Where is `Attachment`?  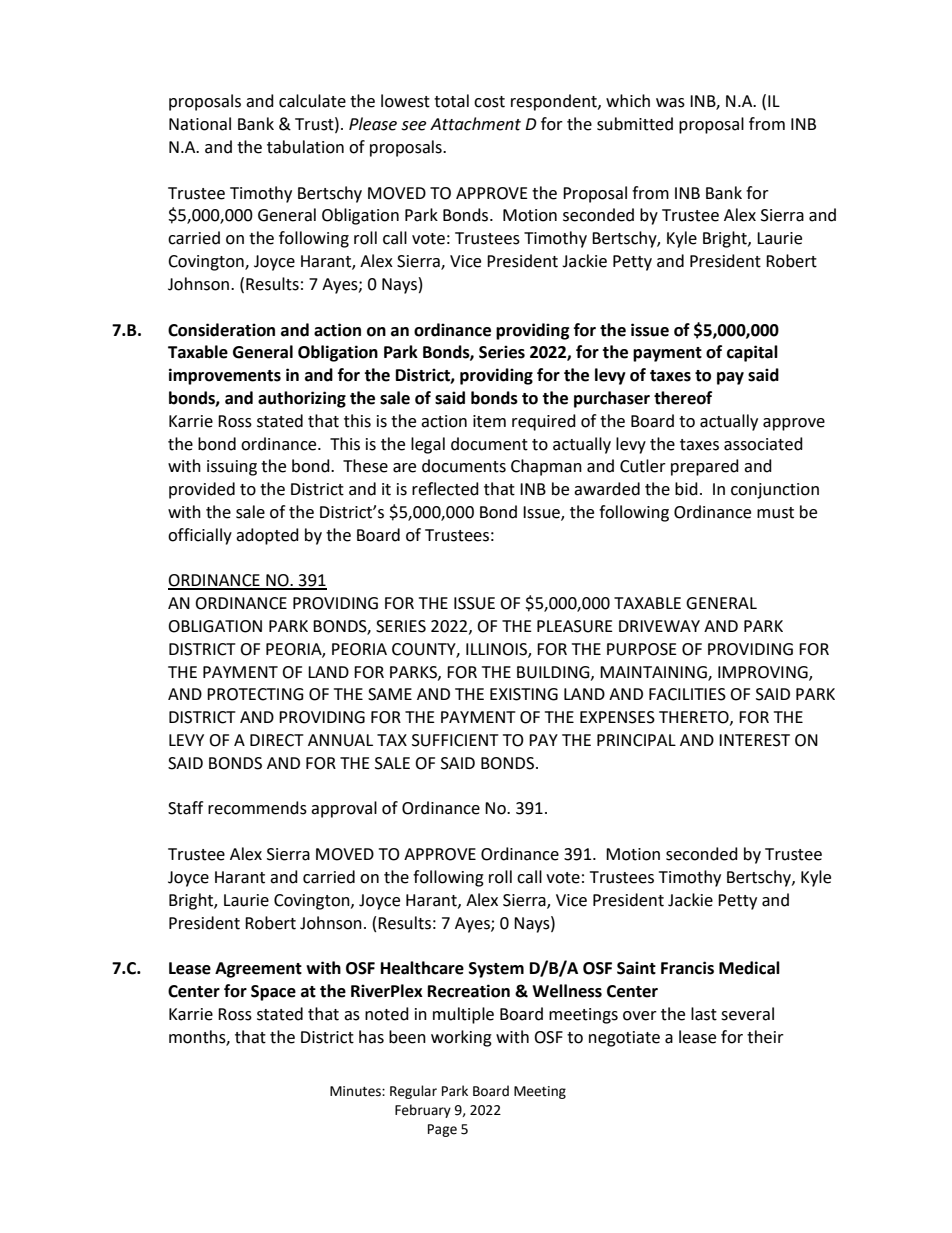
Attachment is located at coordinates (475, 124).
